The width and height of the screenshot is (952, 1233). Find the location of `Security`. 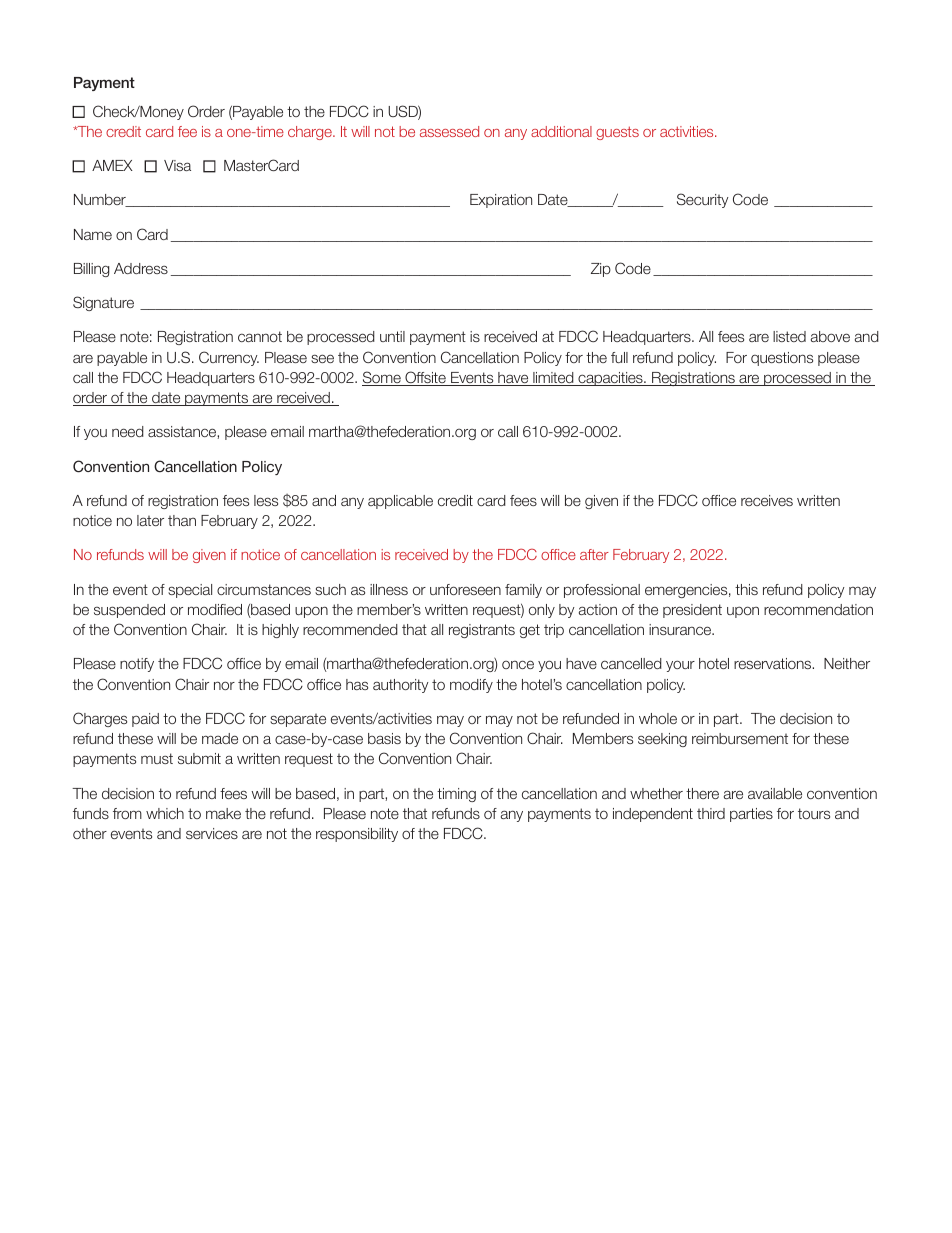

Security is located at coordinates (702, 200).
